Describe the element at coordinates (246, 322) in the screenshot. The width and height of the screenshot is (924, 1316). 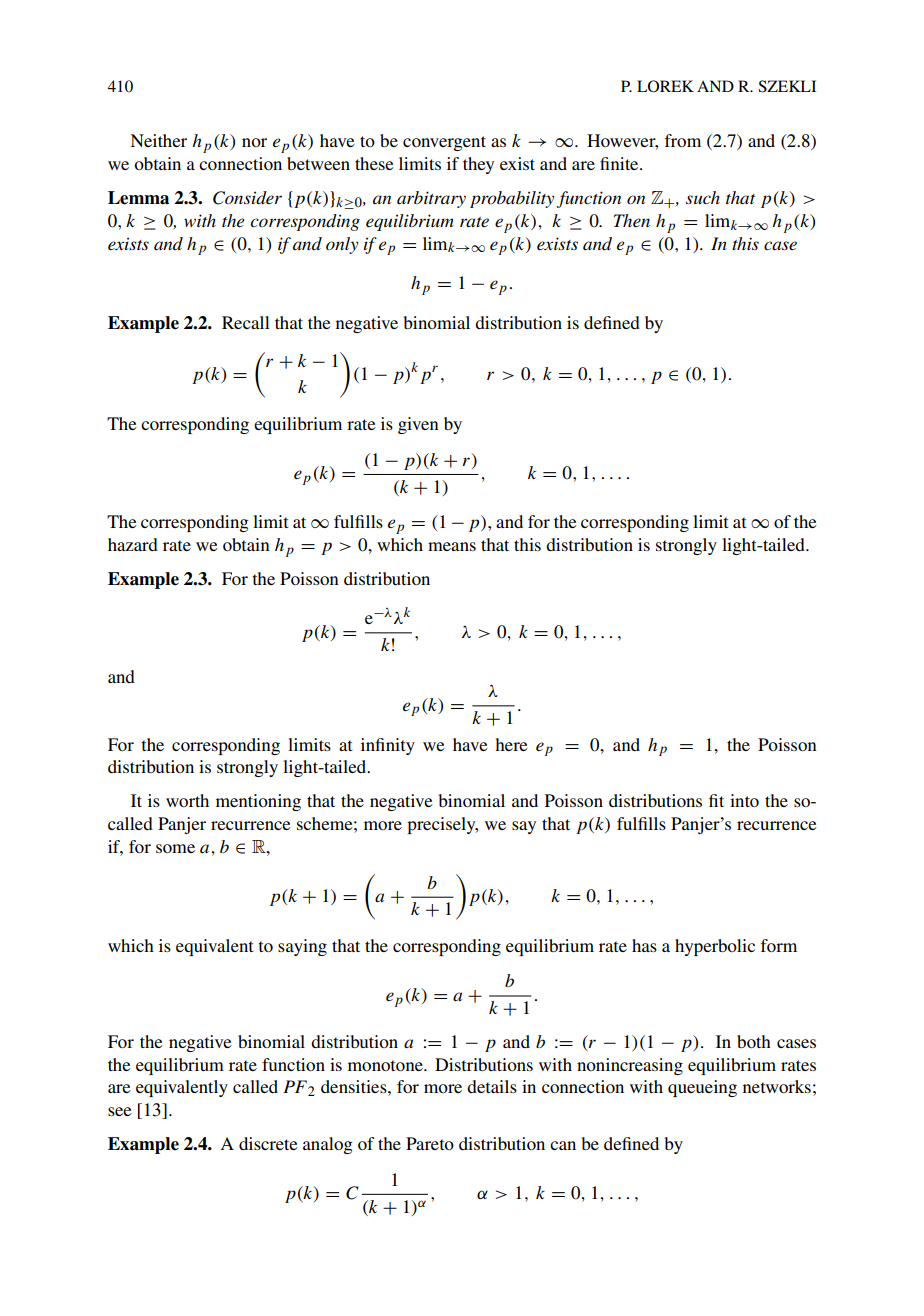
I see `Recall` at that location.
